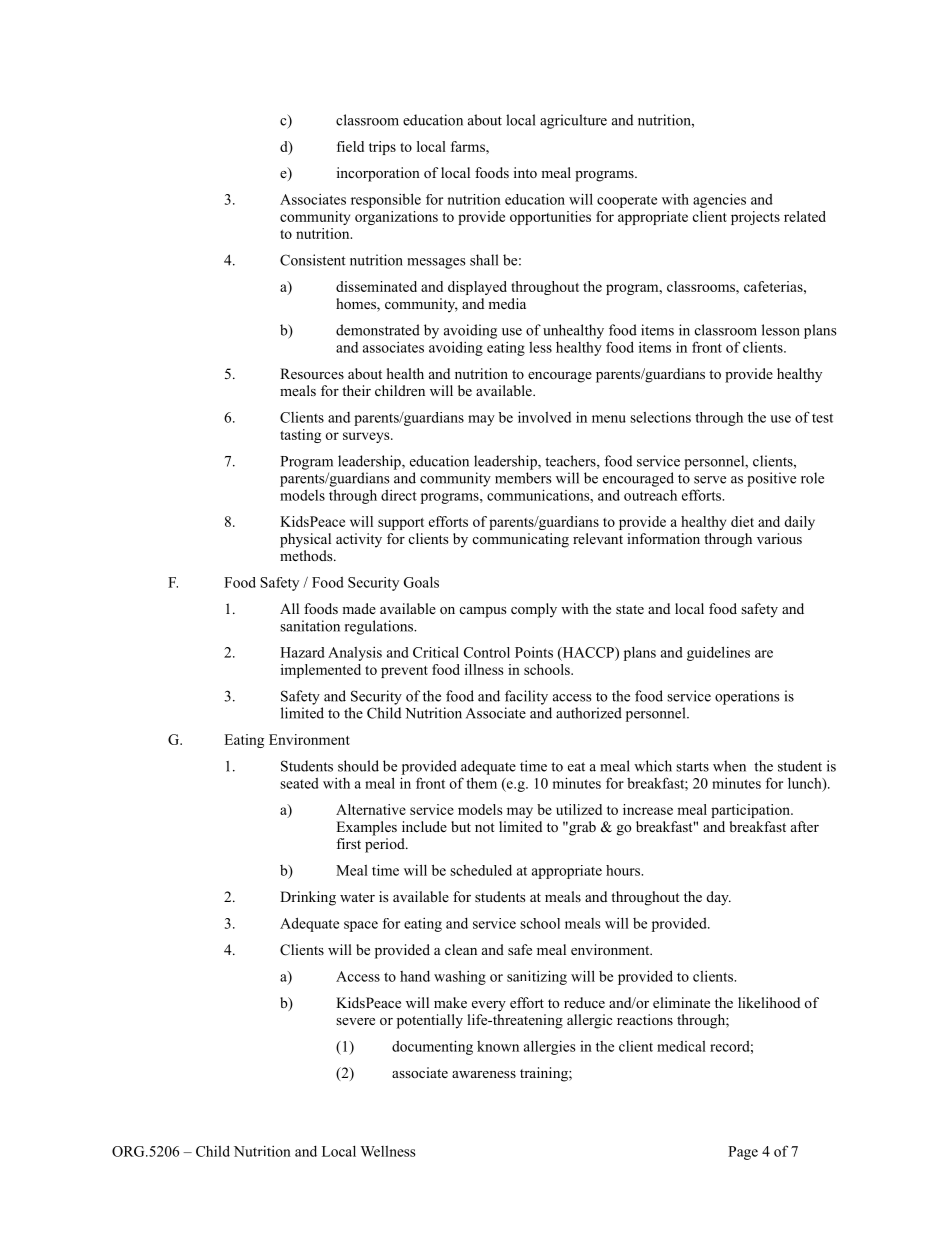 This screenshot has height=1233, width=952. Describe the element at coordinates (718, 653) in the screenshot. I see `guidelines` at that location.
